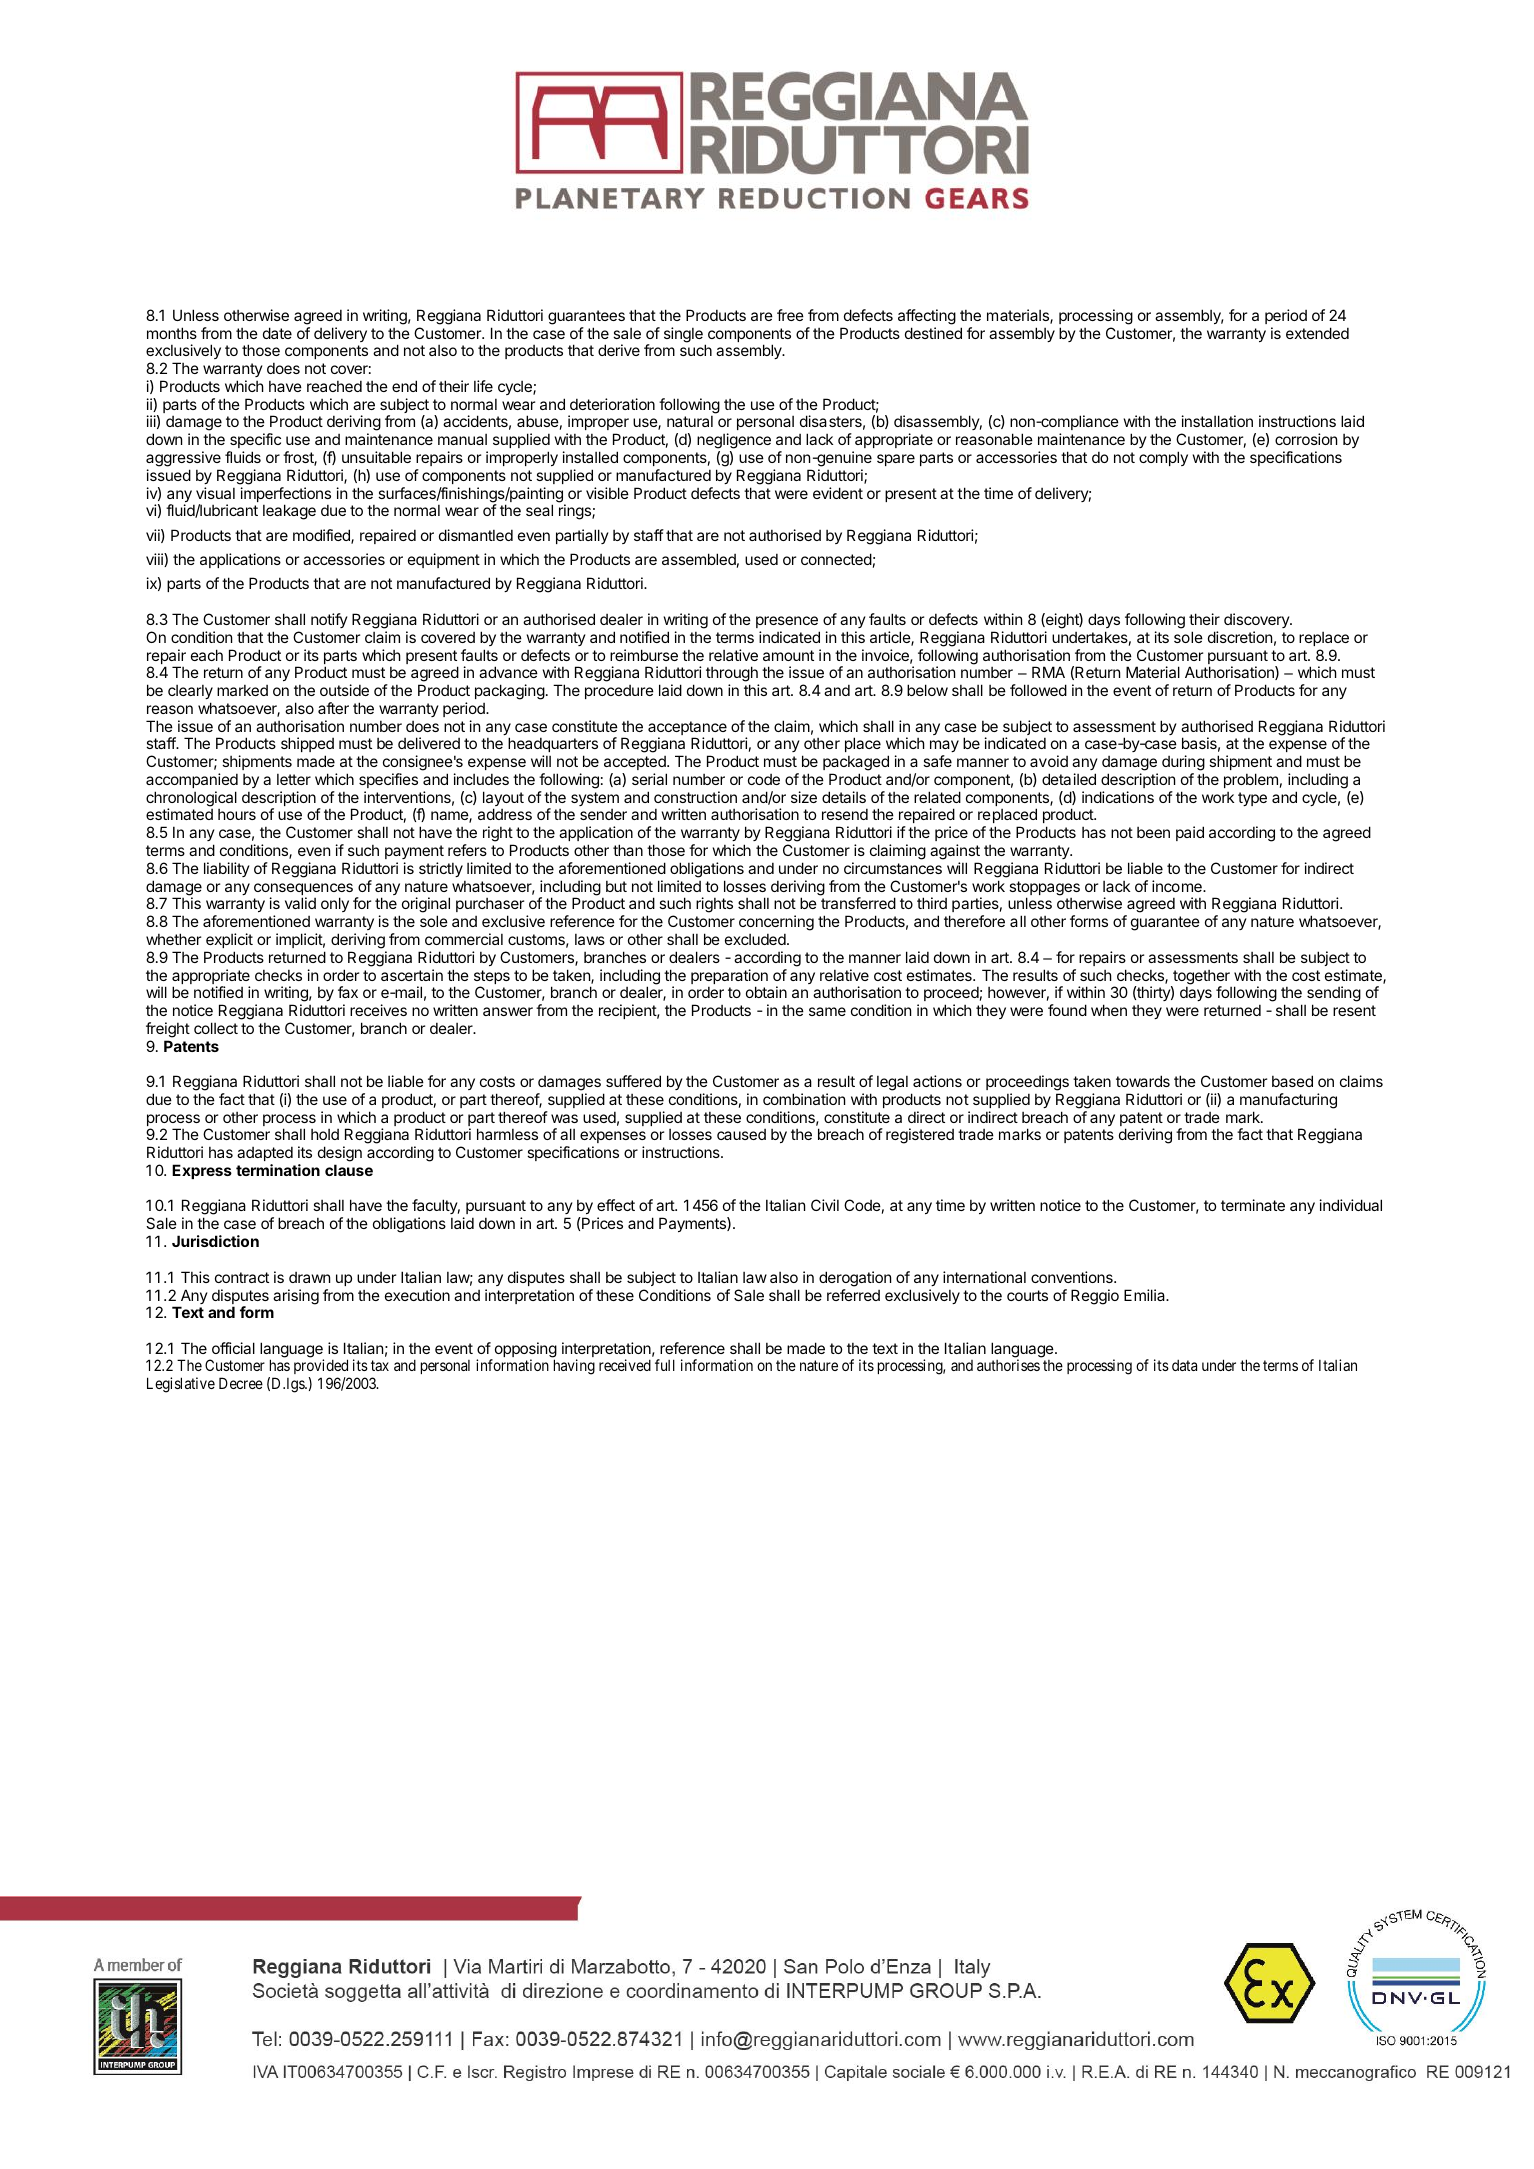 The width and height of the page is (1534, 2169). I want to click on fax, so click(348, 992).
